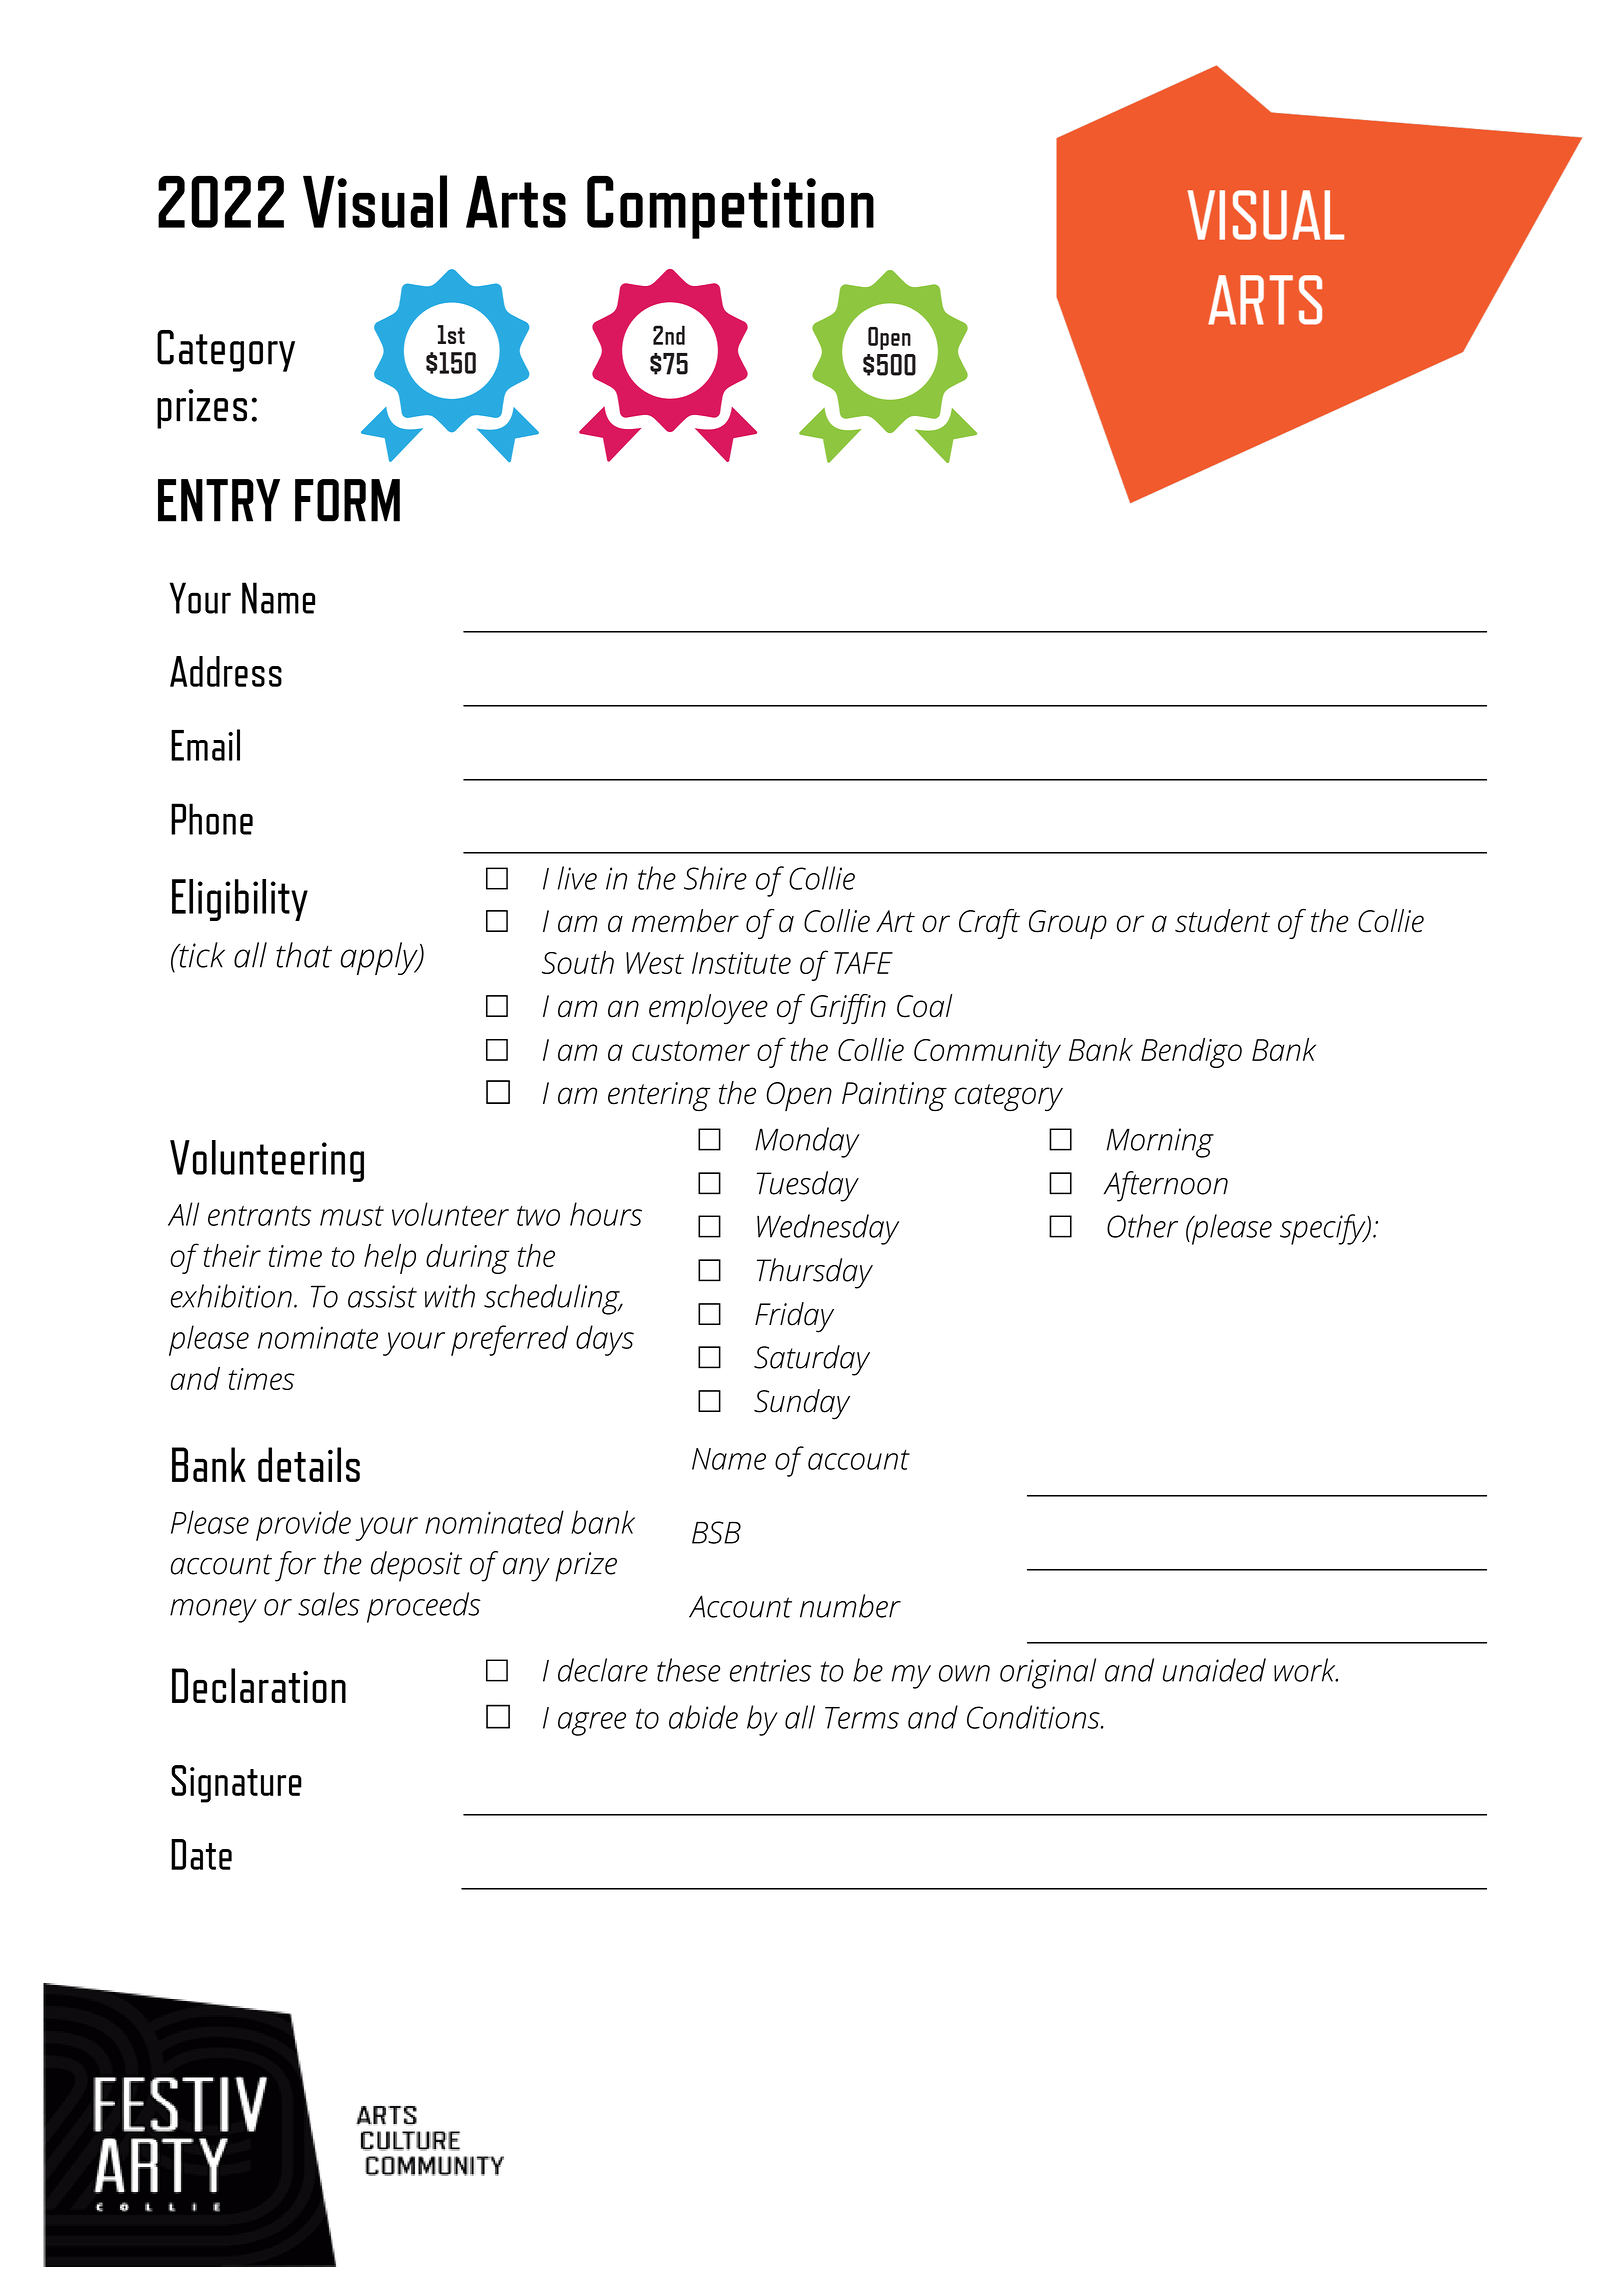 Image resolution: width=1622 pixels, height=2294 pixels. Describe the element at coordinates (708, 1009) in the document. I see `employee` at that location.
